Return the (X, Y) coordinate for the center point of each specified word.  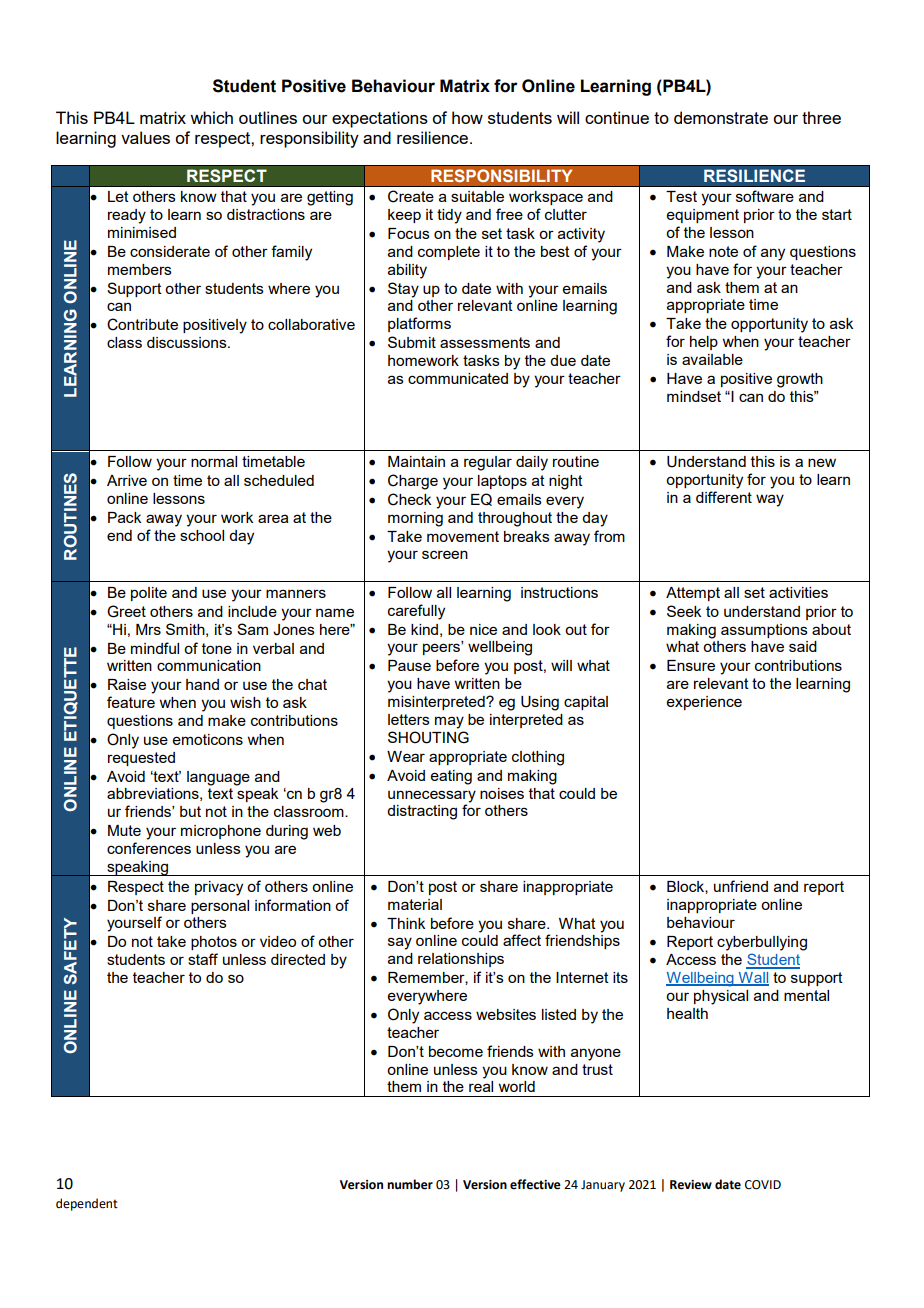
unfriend (741, 886)
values (145, 137)
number (410, 1184)
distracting (422, 812)
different (724, 497)
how (467, 117)
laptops (502, 482)
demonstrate (721, 117)
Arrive (127, 480)
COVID (763, 1185)
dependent (87, 1204)
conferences (149, 848)
